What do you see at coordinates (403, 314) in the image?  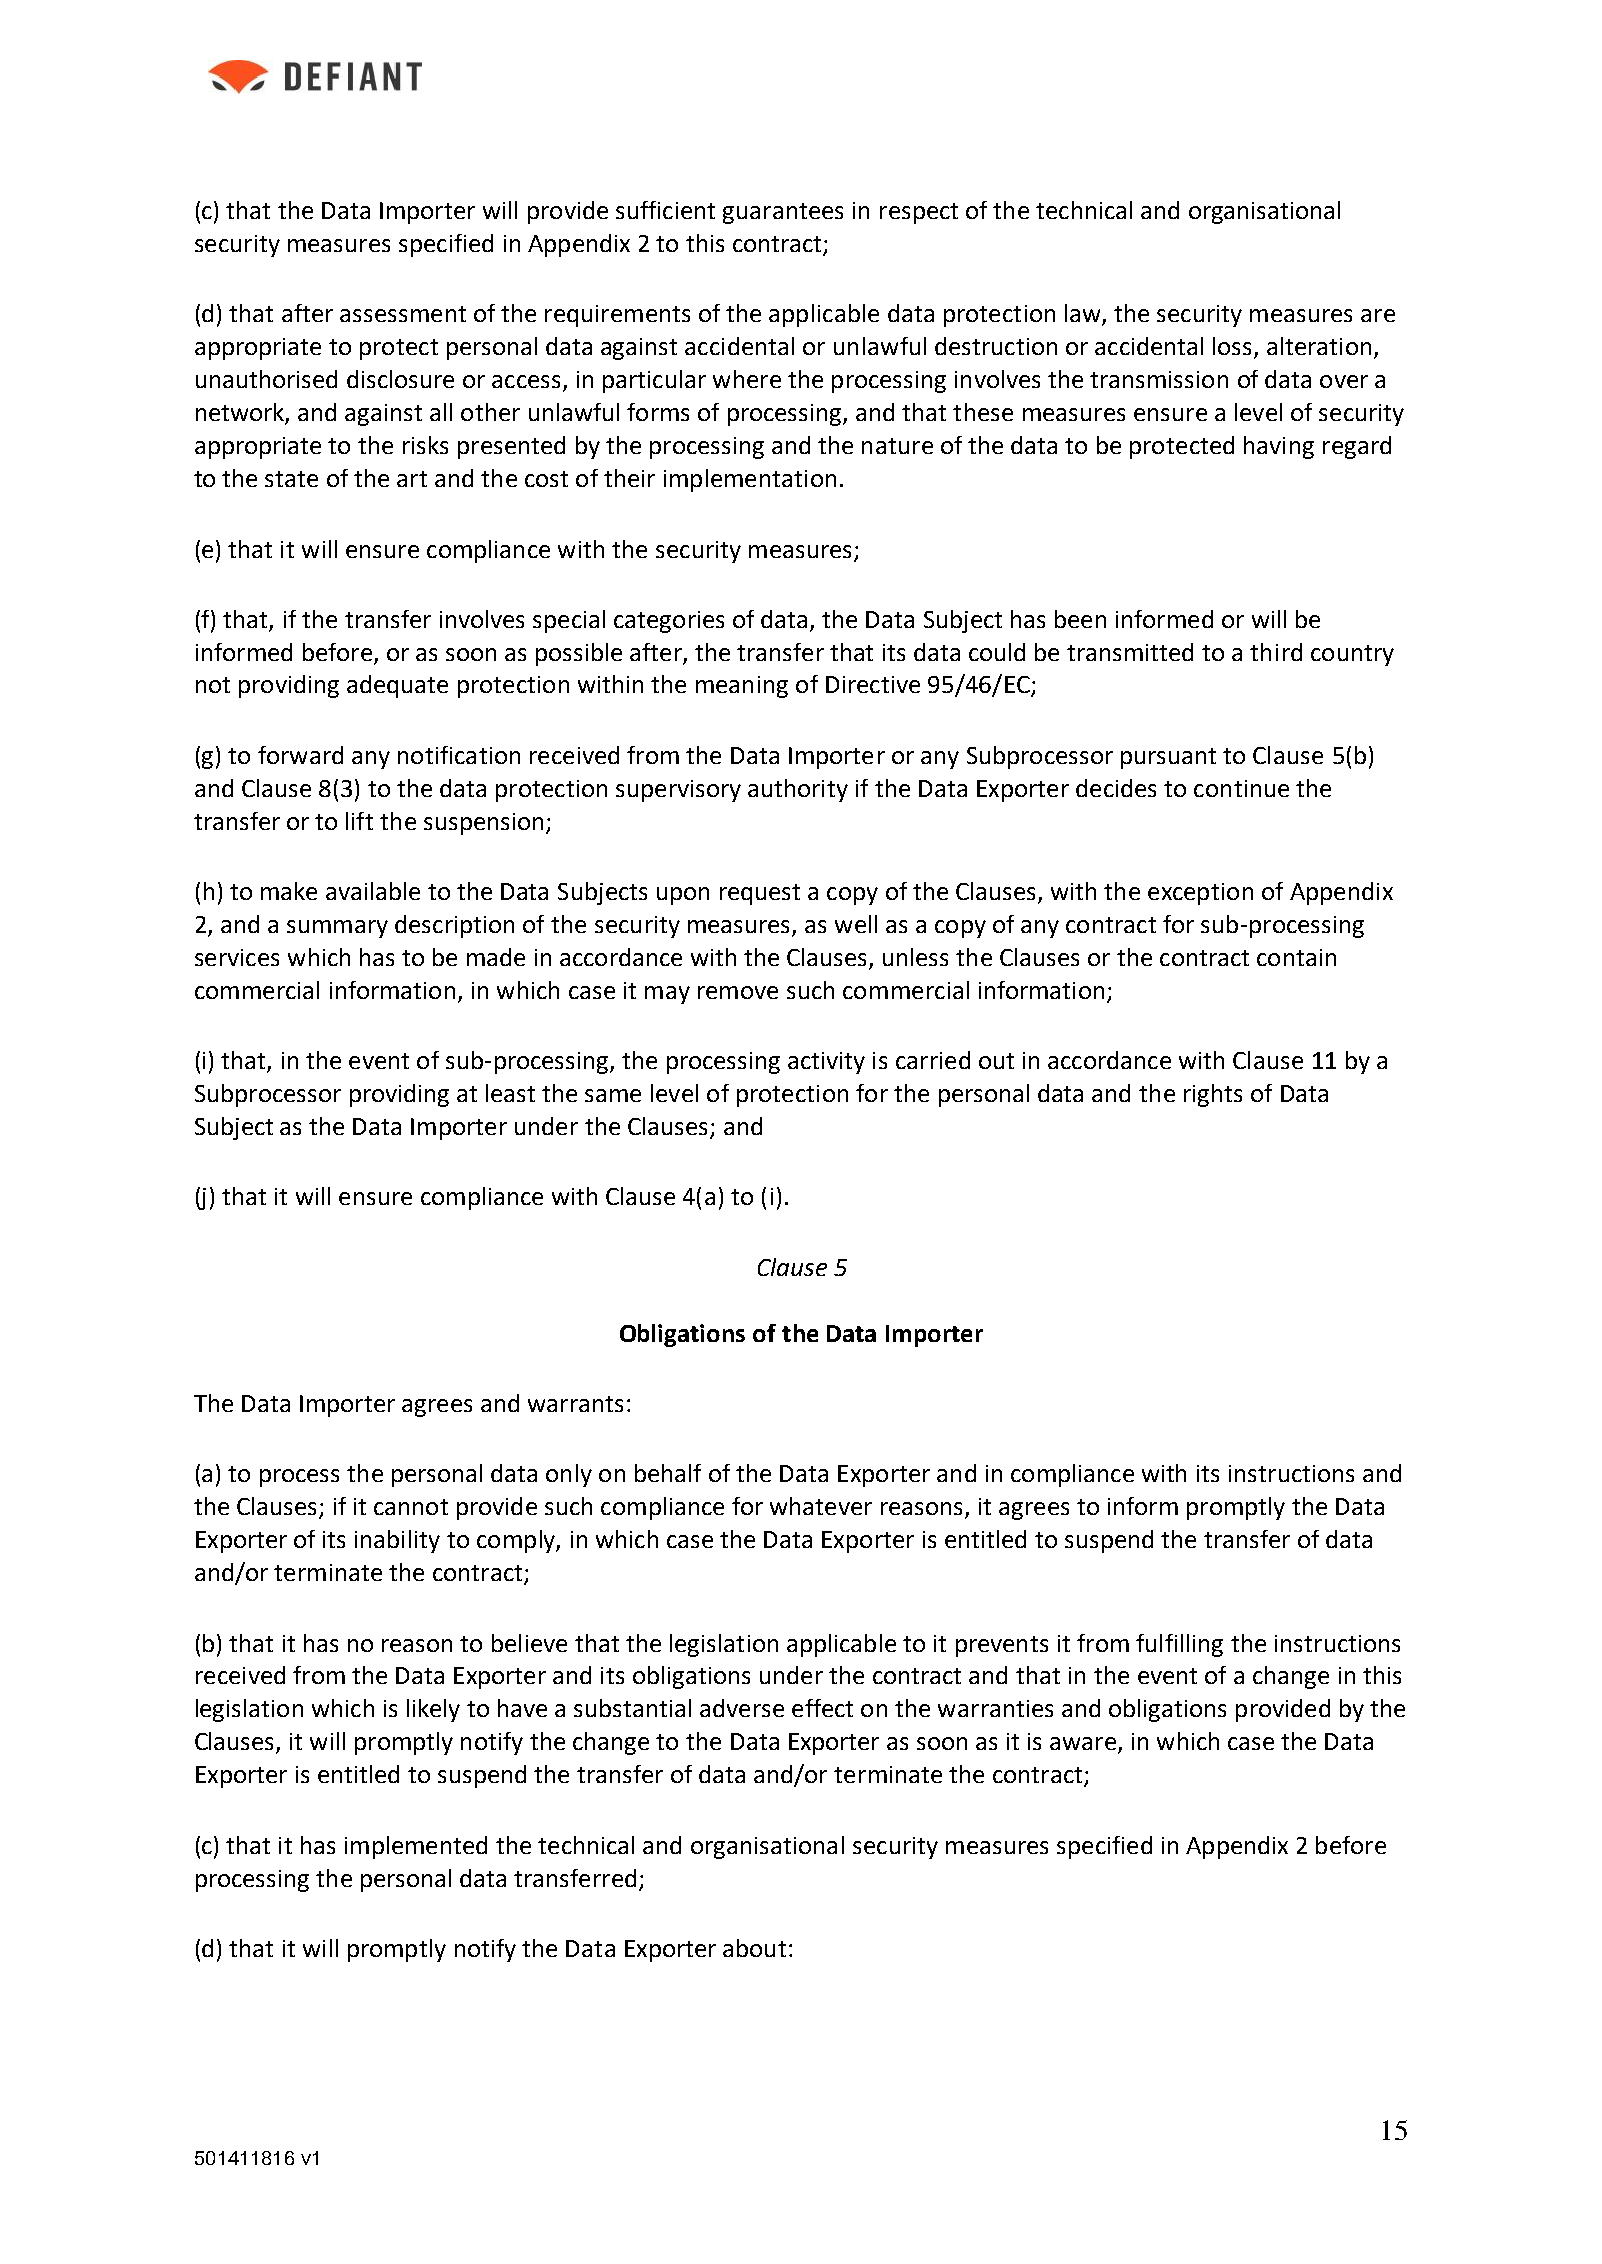 I see `assessment` at bounding box center [403, 314].
